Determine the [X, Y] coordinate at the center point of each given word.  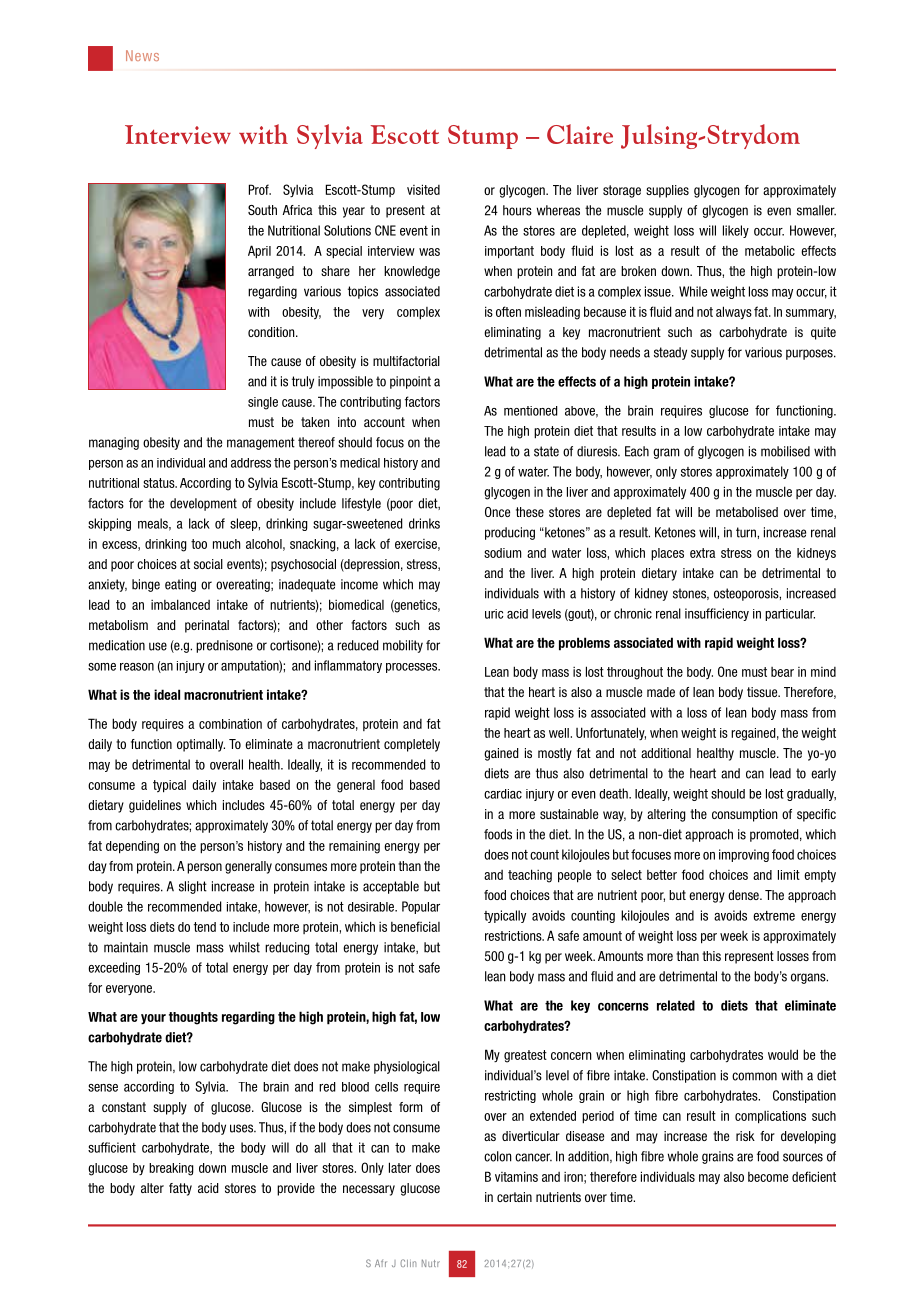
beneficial [415, 926]
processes [413, 668]
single [263, 403]
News [142, 55]
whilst [244, 947]
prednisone [224, 646]
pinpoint [410, 382]
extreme [774, 916]
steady [670, 353]
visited [423, 189]
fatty [180, 1189]
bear [782, 672]
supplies [667, 191]
